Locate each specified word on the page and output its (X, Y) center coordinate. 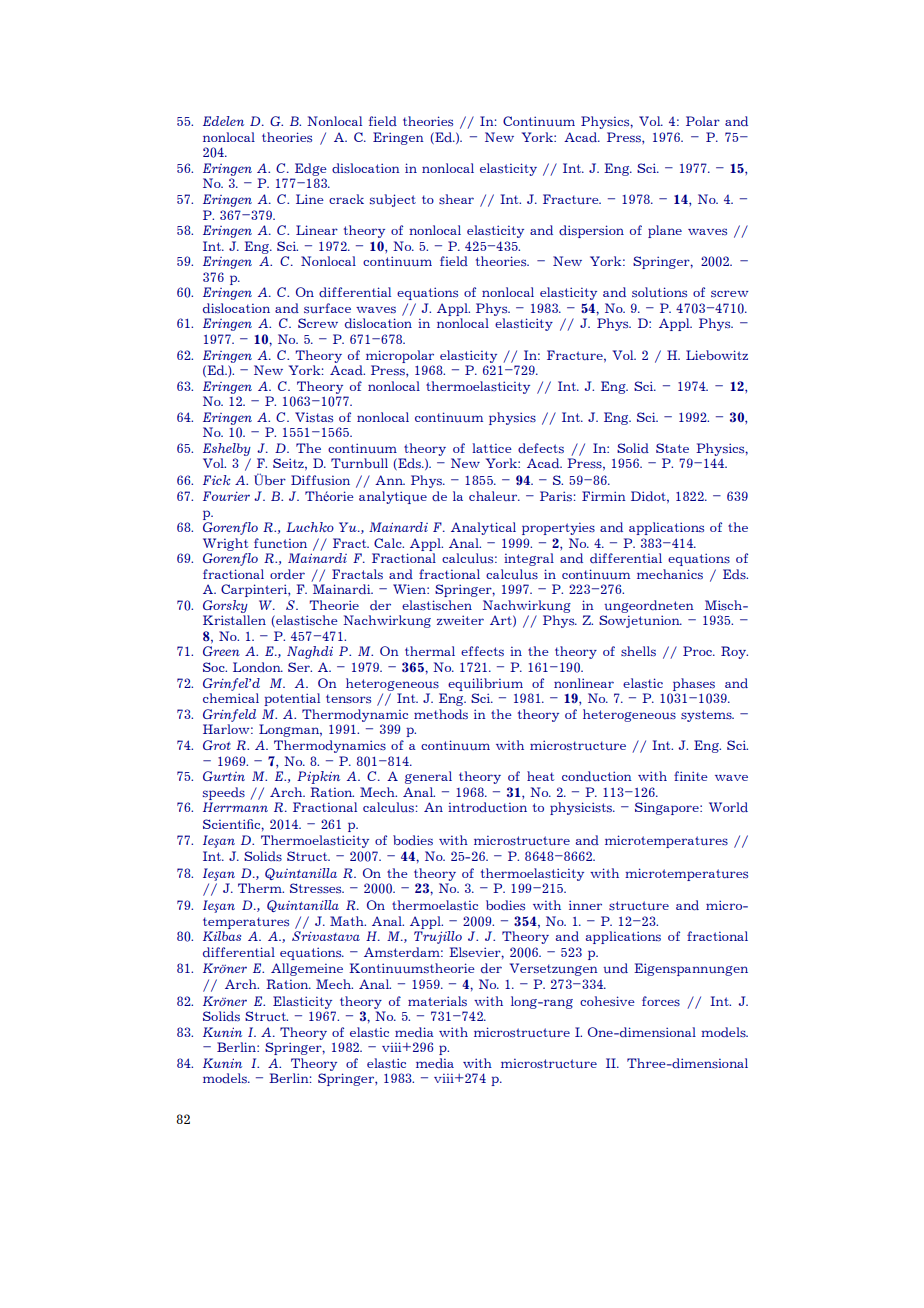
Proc (698, 651)
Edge (311, 169)
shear (456, 199)
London (258, 667)
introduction (487, 807)
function (280, 543)
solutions (659, 292)
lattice (492, 448)
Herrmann (235, 807)
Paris (556, 496)
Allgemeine (307, 969)
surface (327, 308)
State (672, 448)
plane (665, 231)
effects (482, 651)
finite (691, 776)
